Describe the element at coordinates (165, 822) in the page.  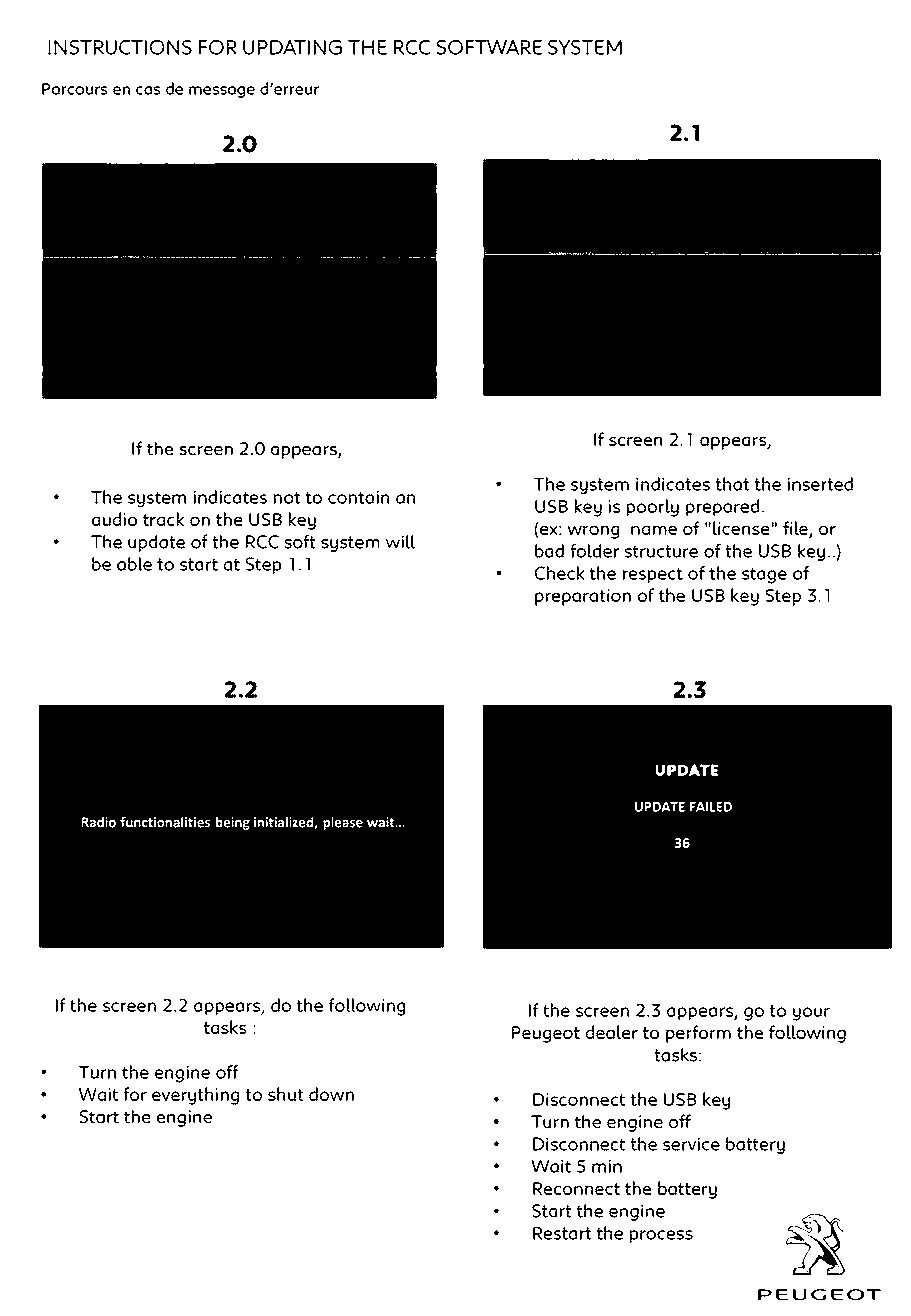
I see `functionalities` at that location.
